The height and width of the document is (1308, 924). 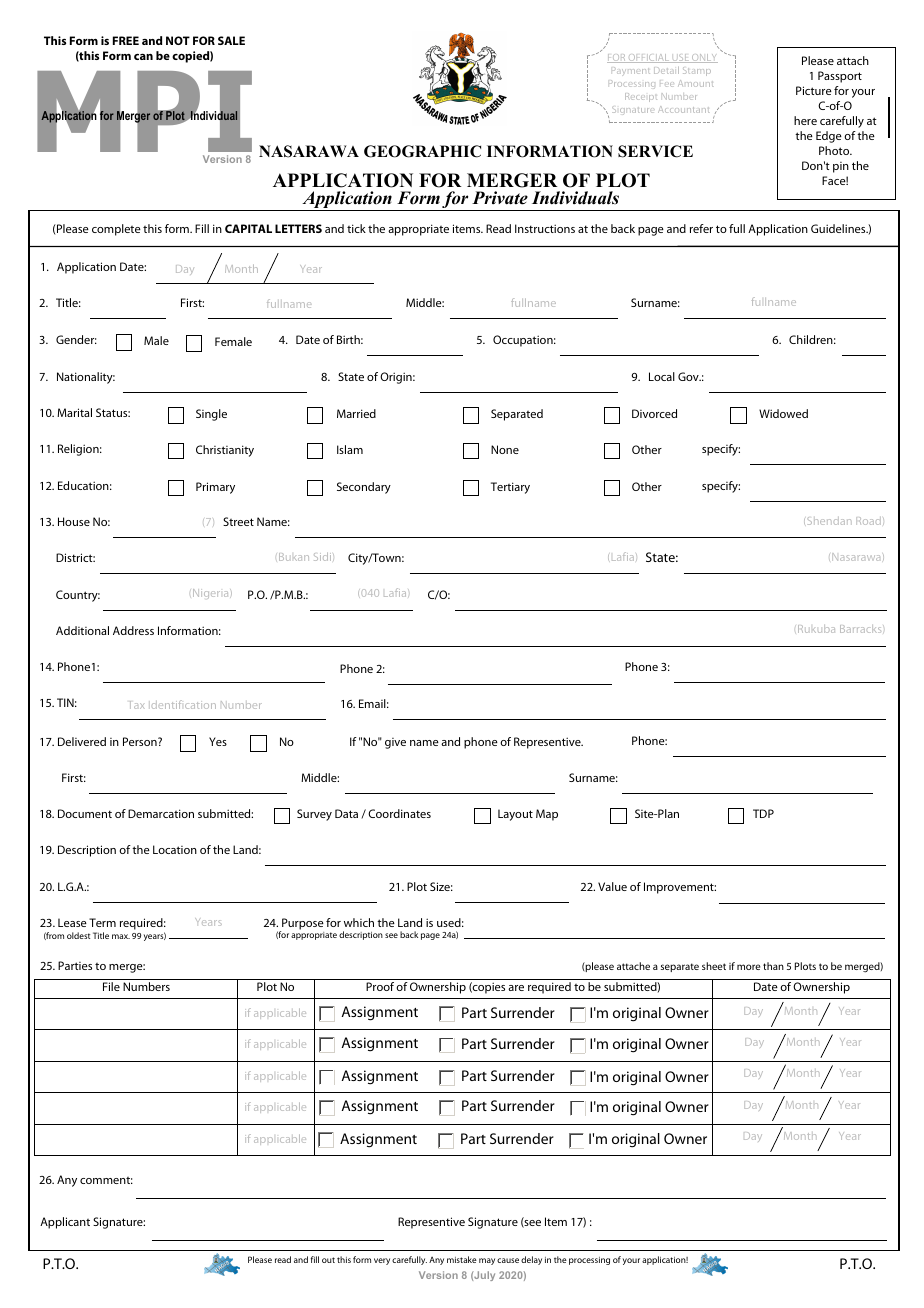 I want to click on GEOGRAPHIC, so click(x=422, y=151).
